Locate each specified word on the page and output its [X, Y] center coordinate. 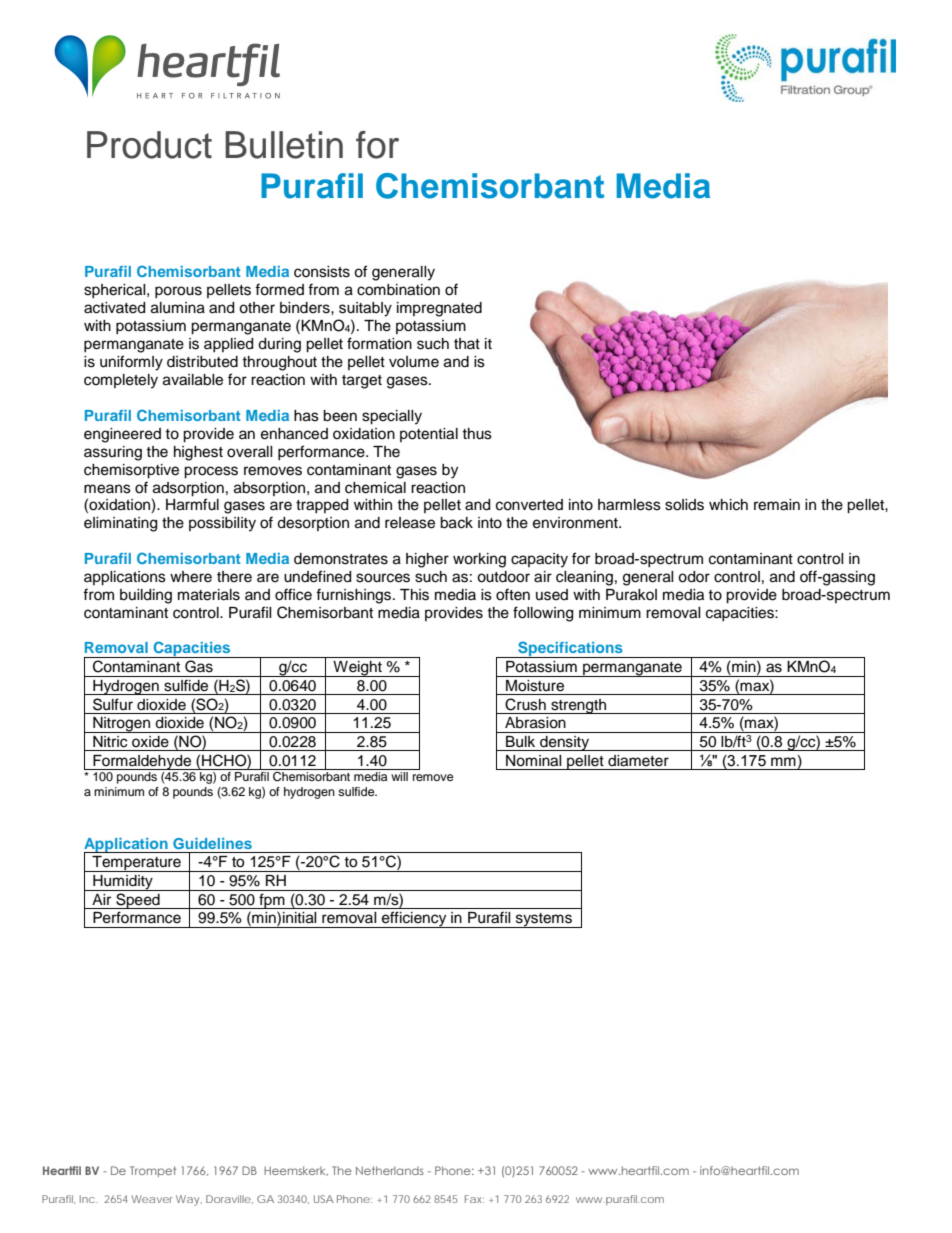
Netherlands [390, 1170]
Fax [474, 1199]
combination [398, 290]
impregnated [439, 309]
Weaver [152, 1199]
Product [149, 145]
